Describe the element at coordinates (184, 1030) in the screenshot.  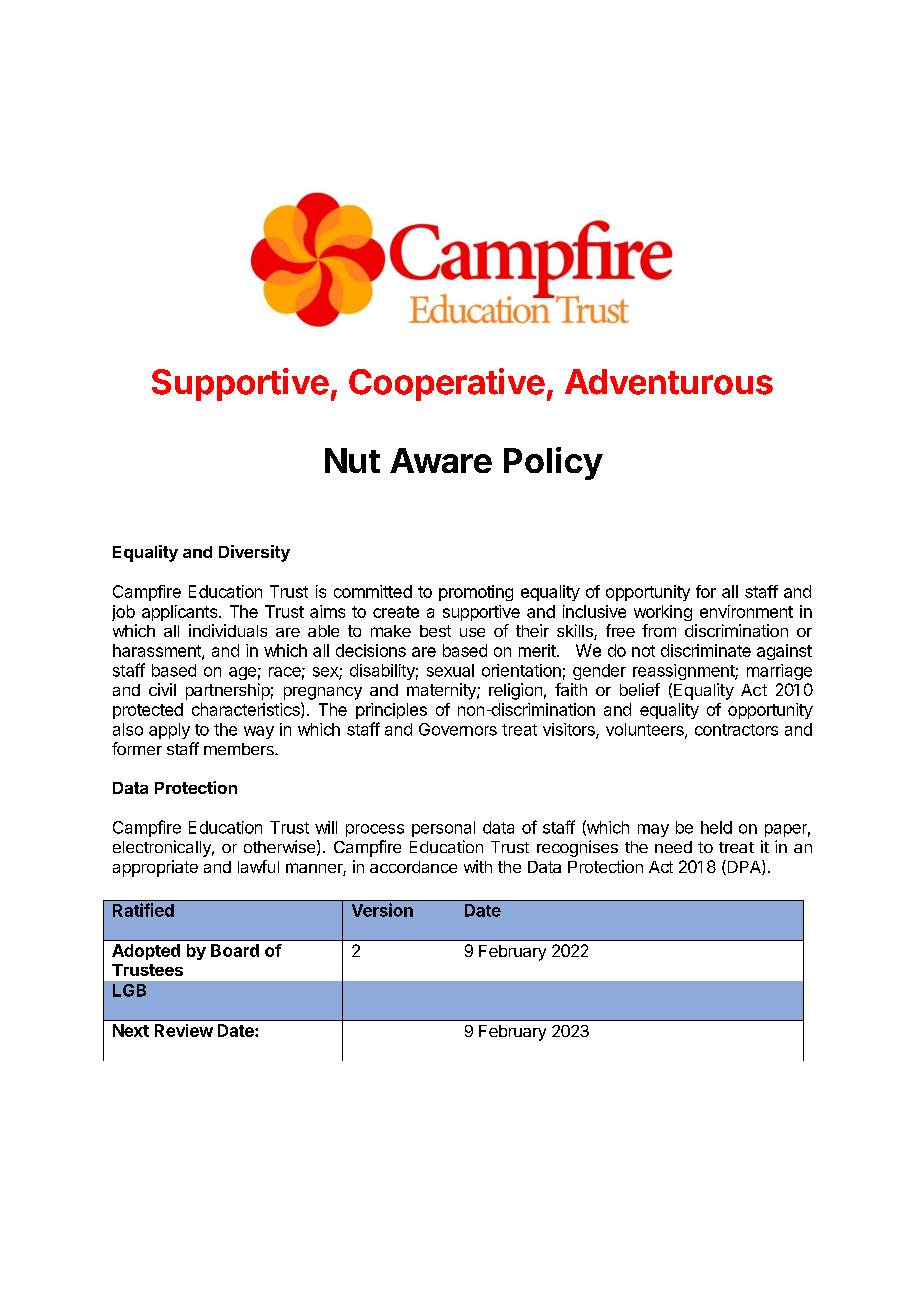
I see `Review` at that location.
